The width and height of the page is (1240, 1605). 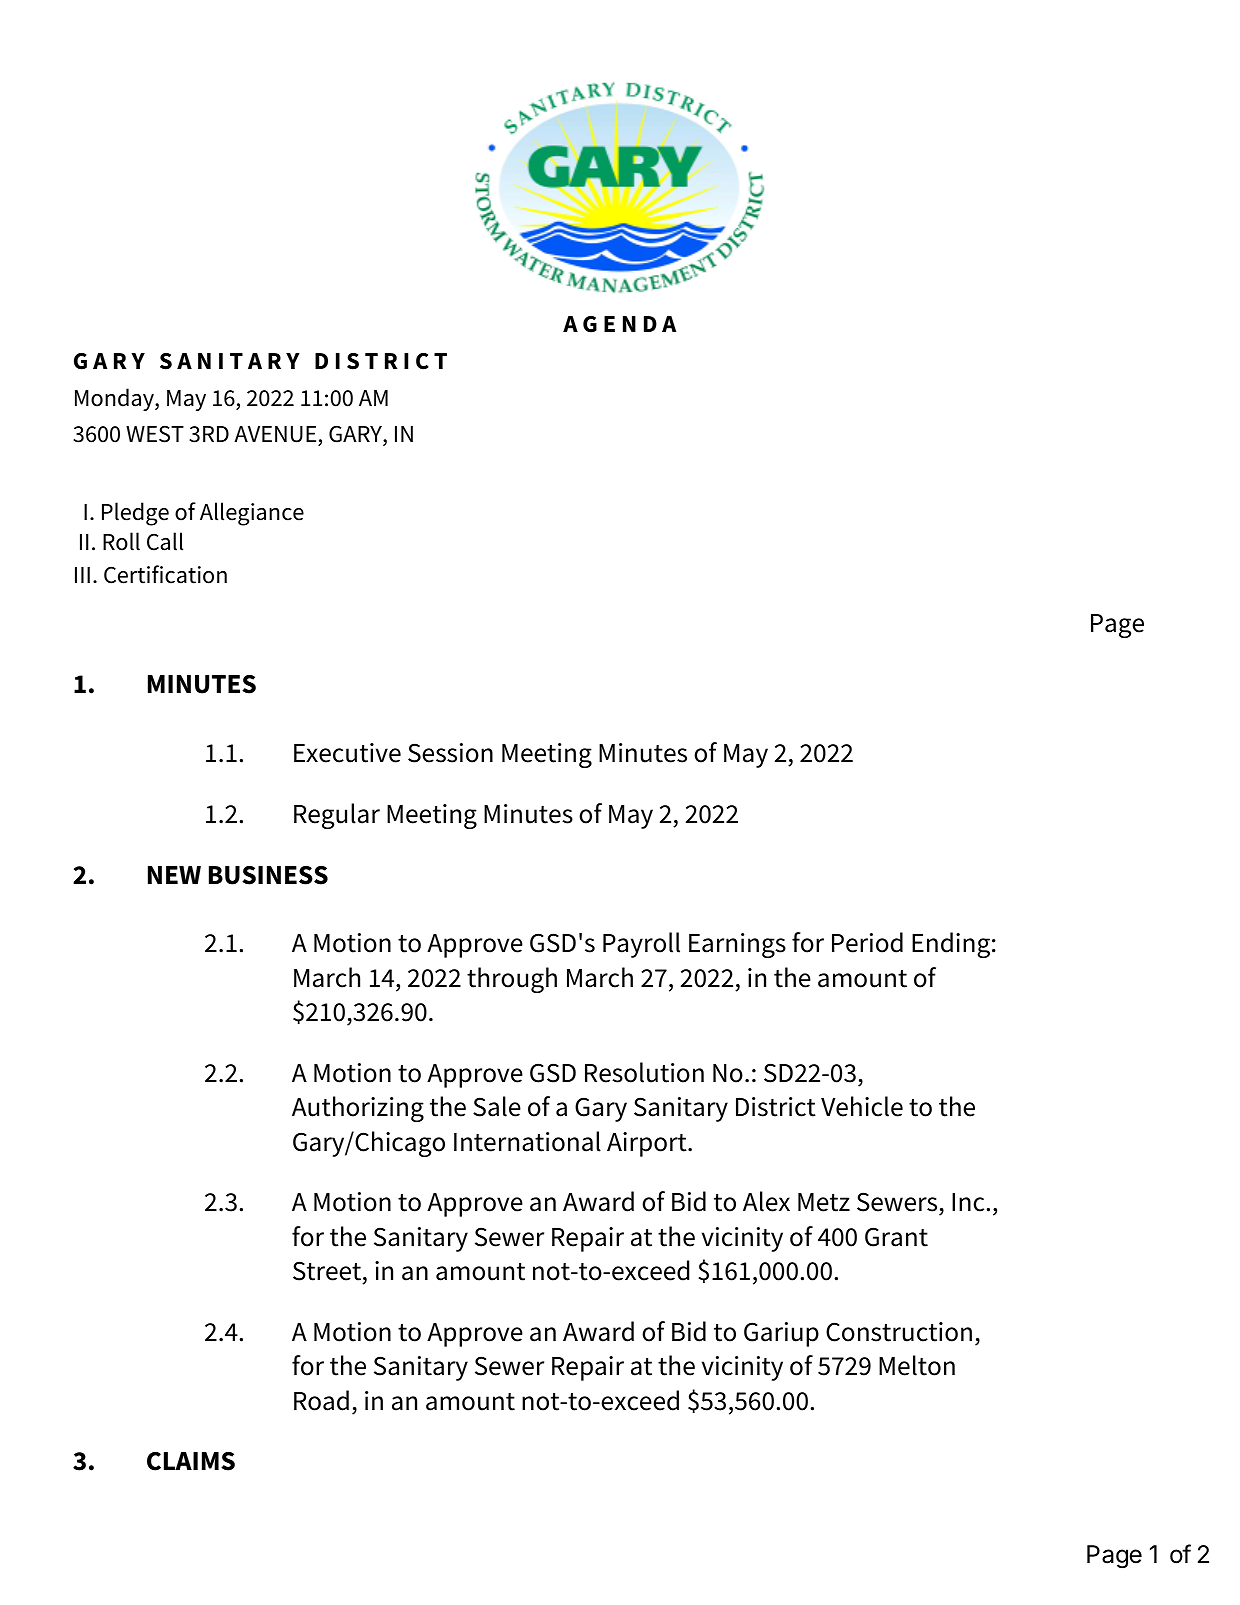 I want to click on Period, so click(x=867, y=942).
